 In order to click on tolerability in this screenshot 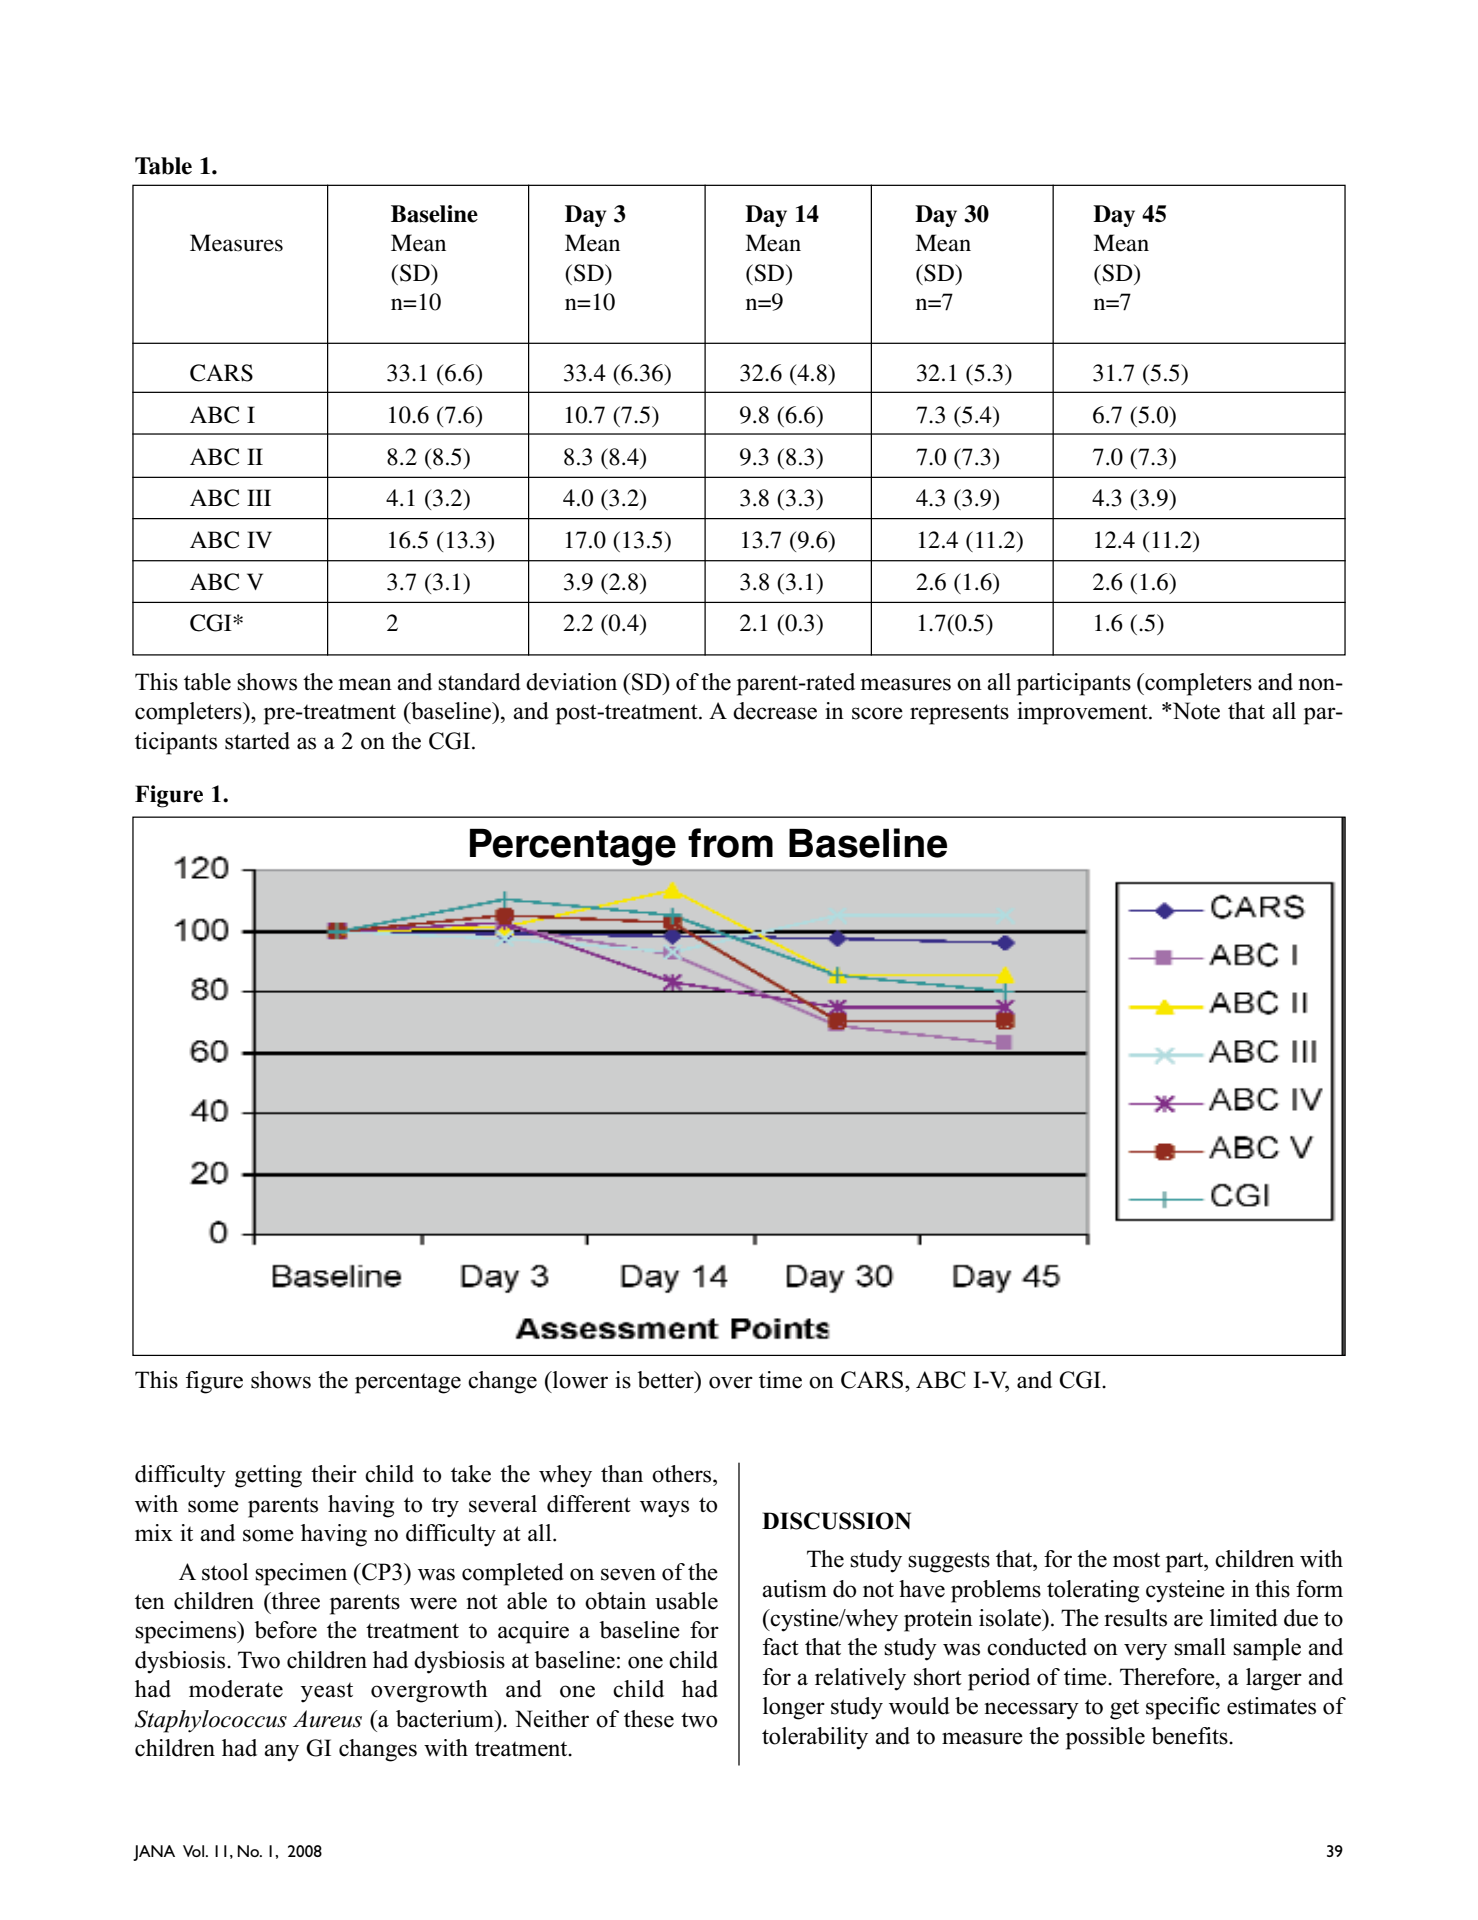, I will do `click(815, 1738)`.
